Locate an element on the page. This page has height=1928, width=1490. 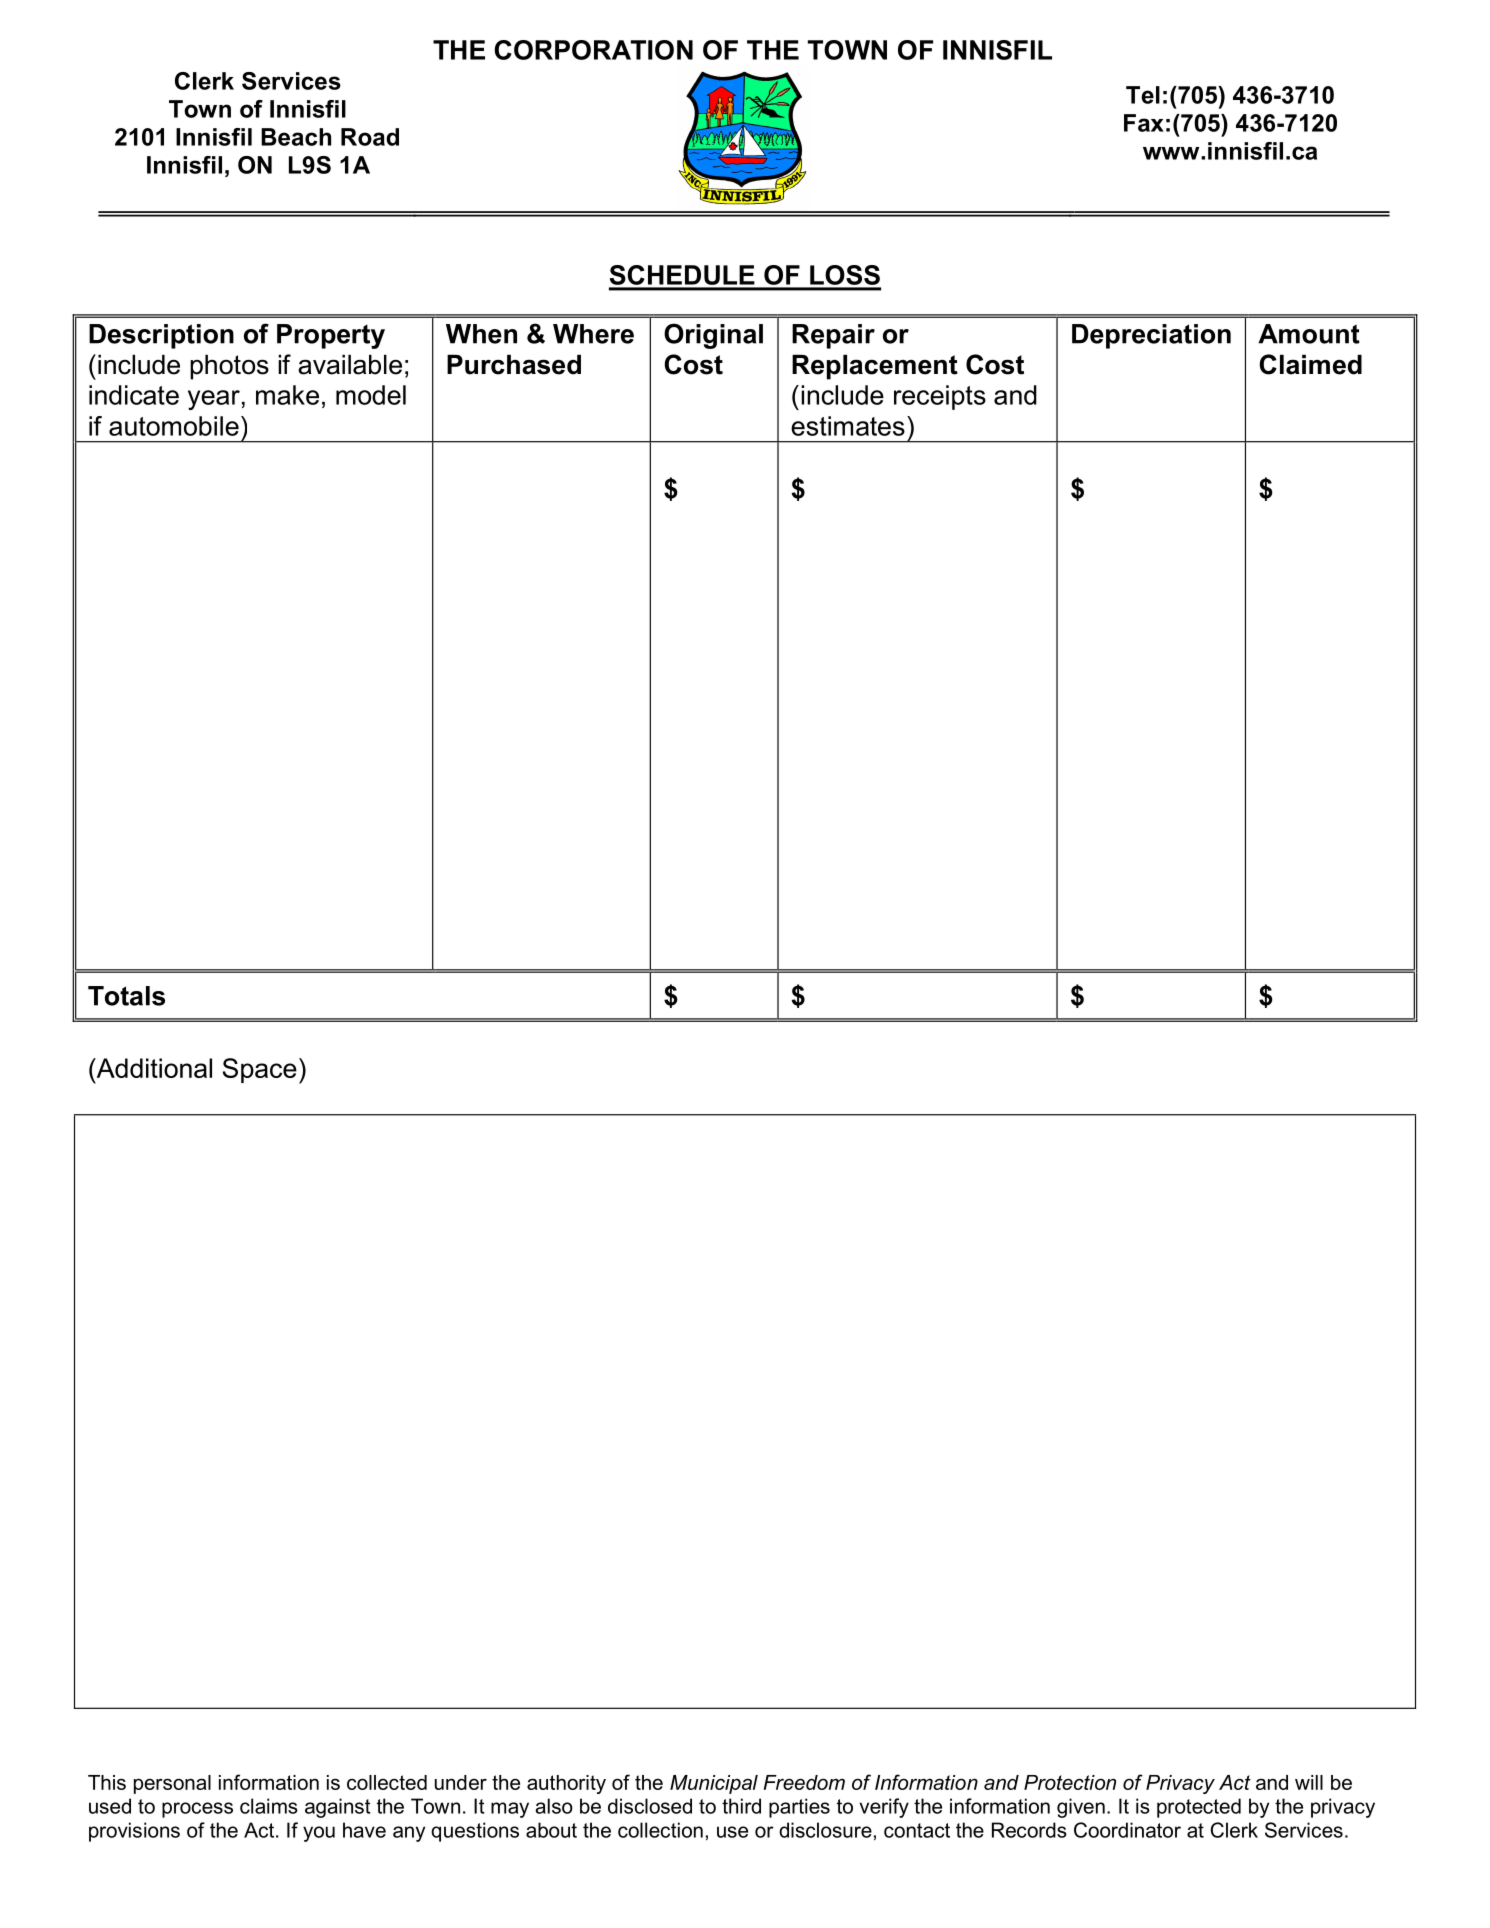
Municipal is located at coordinates (714, 1784).
